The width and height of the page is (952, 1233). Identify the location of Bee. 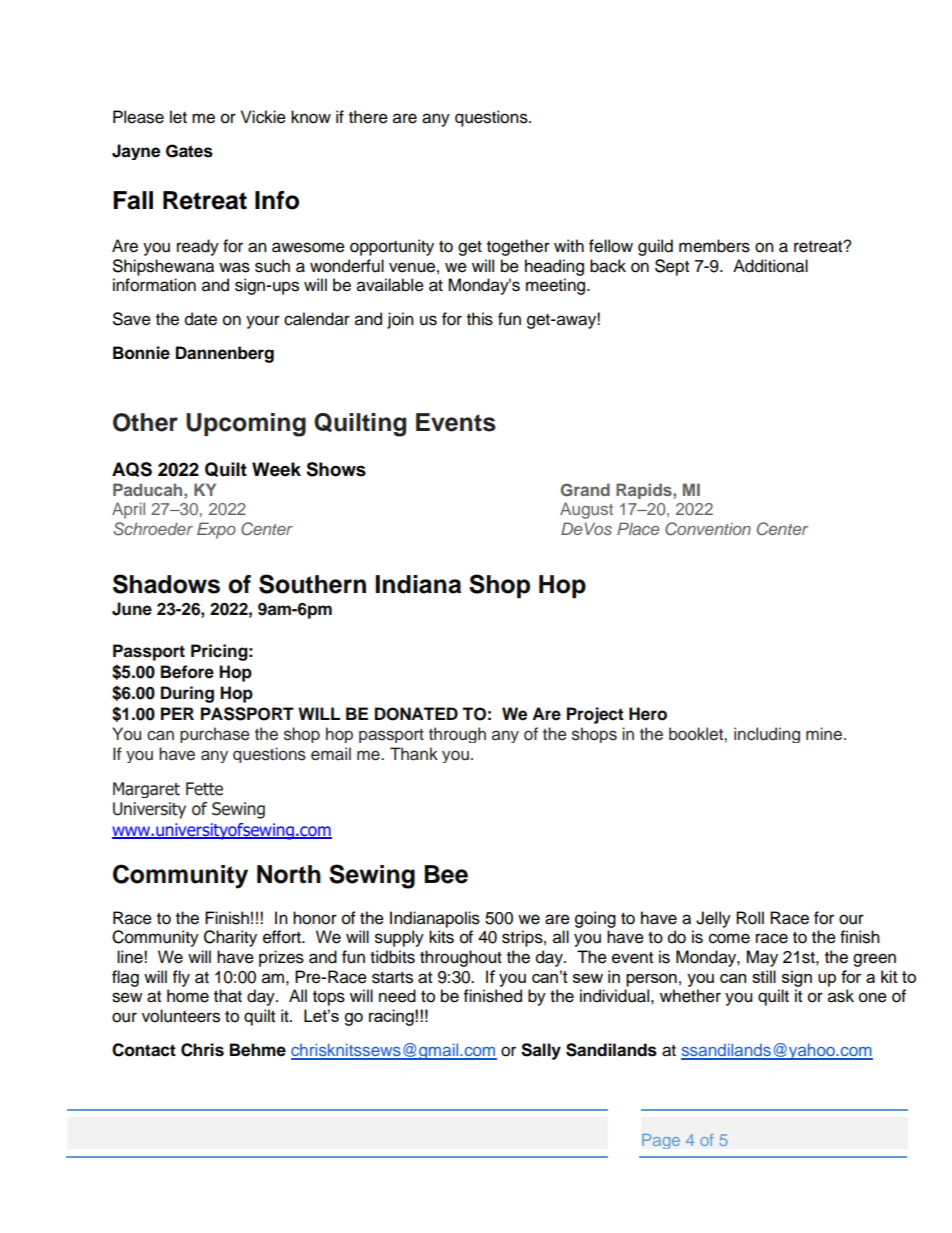
(446, 874).
